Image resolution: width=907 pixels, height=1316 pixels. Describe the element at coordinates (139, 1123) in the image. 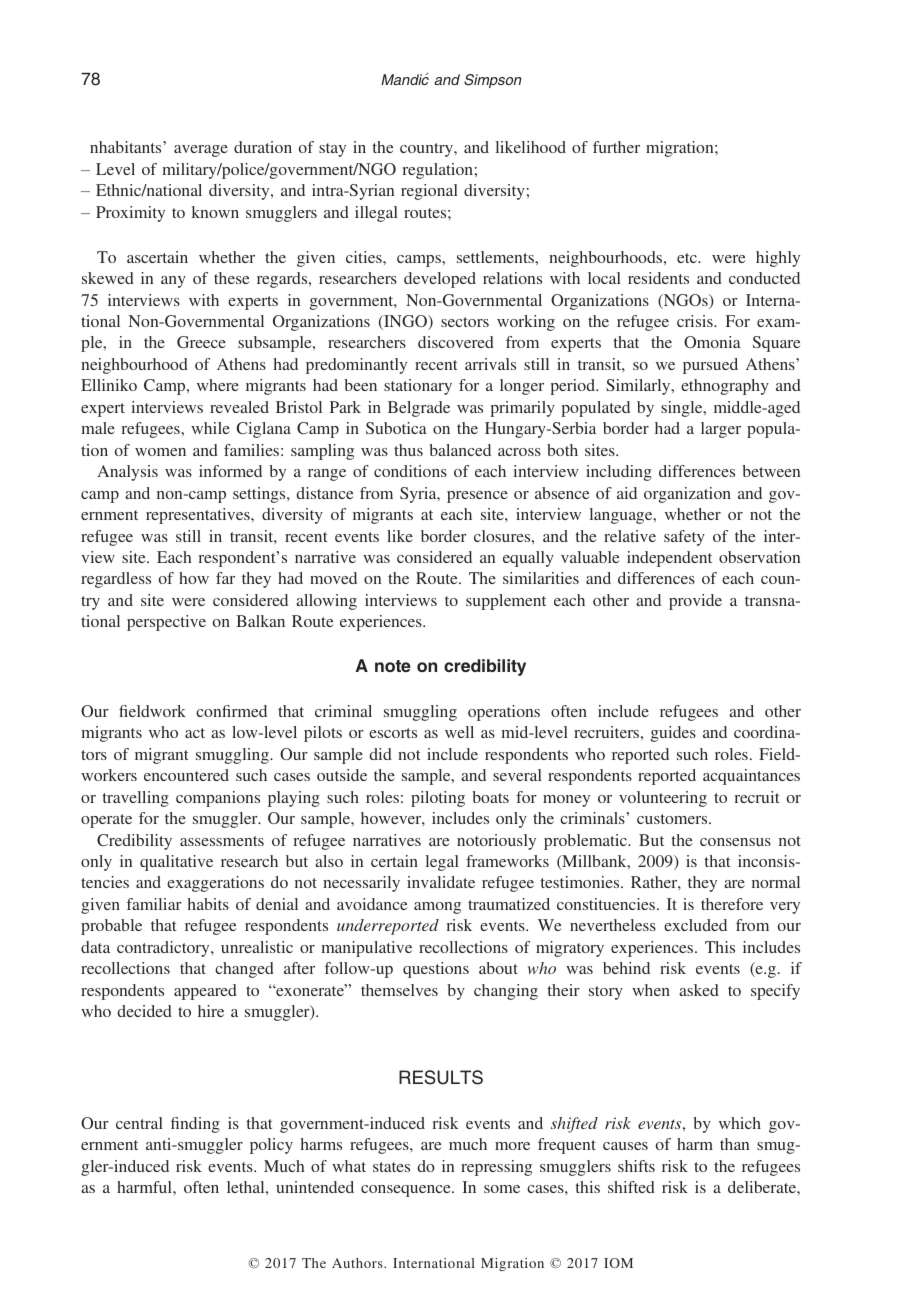

I see `central` at that location.
